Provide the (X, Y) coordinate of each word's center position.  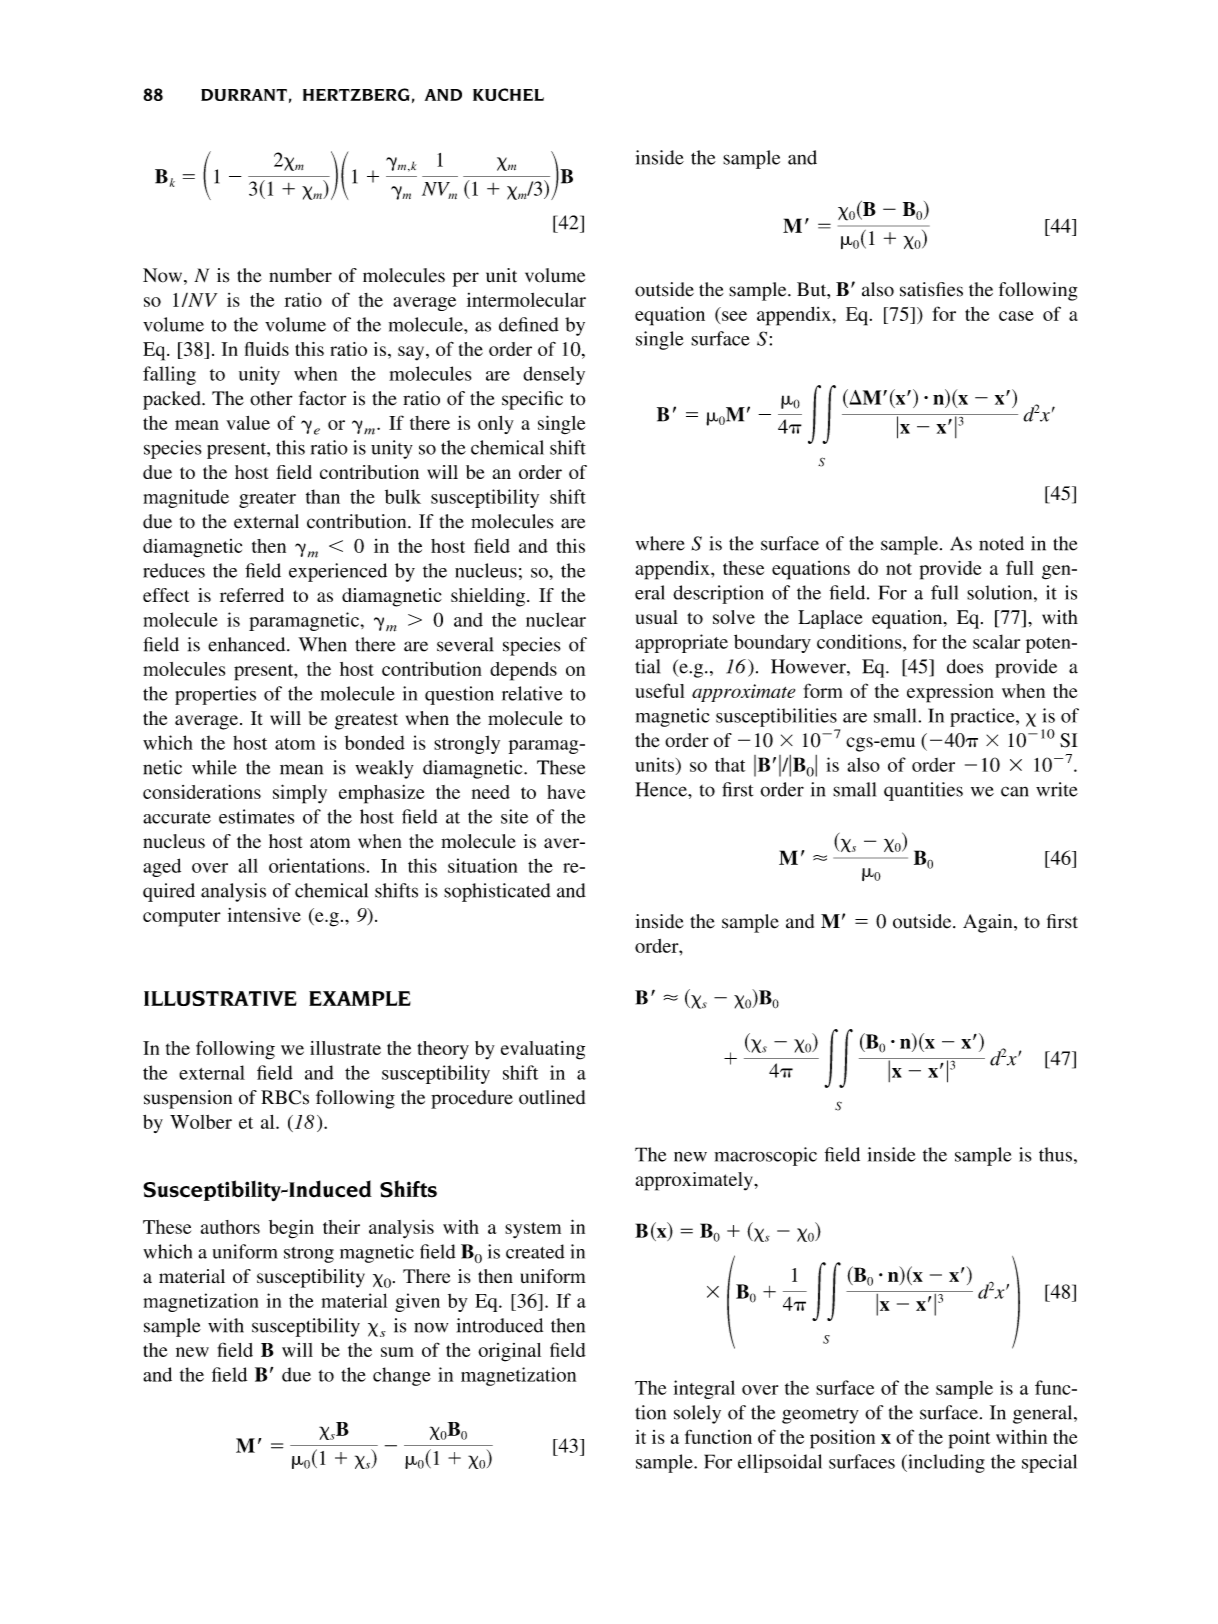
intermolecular (526, 299)
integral (704, 1389)
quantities (923, 791)
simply (300, 794)
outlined (552, 1097)
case (1016, 316)
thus (1055, 1154)
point (969, 1439)
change (402, 1376)
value (248, 423)
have (566, 792)
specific (532, 400)
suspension (188, 1099)
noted (1001, 543)
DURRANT (244, 95)
